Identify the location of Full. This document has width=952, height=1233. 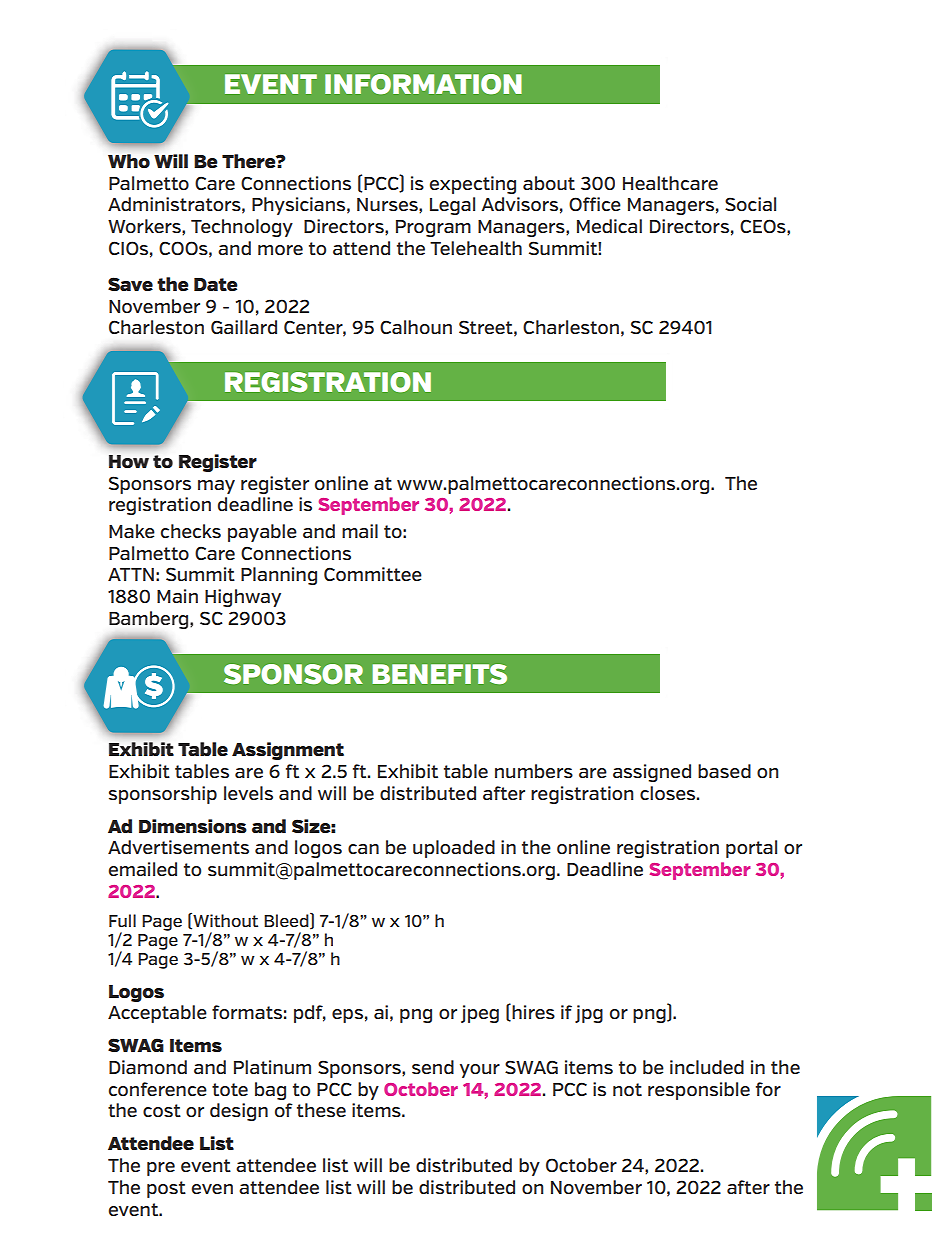
(122, 920).
